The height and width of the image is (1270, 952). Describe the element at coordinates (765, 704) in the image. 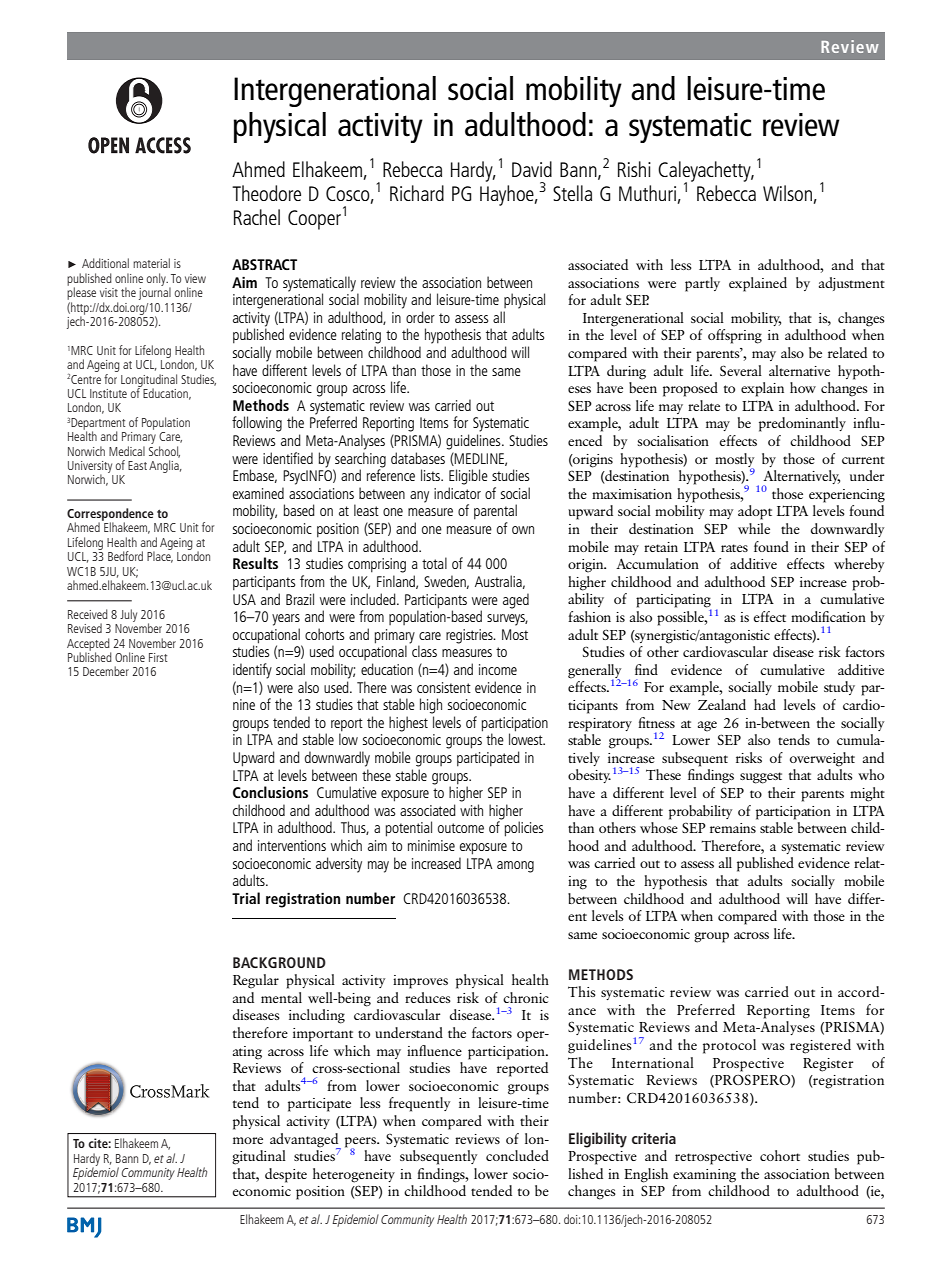

I see `had` at that location.
